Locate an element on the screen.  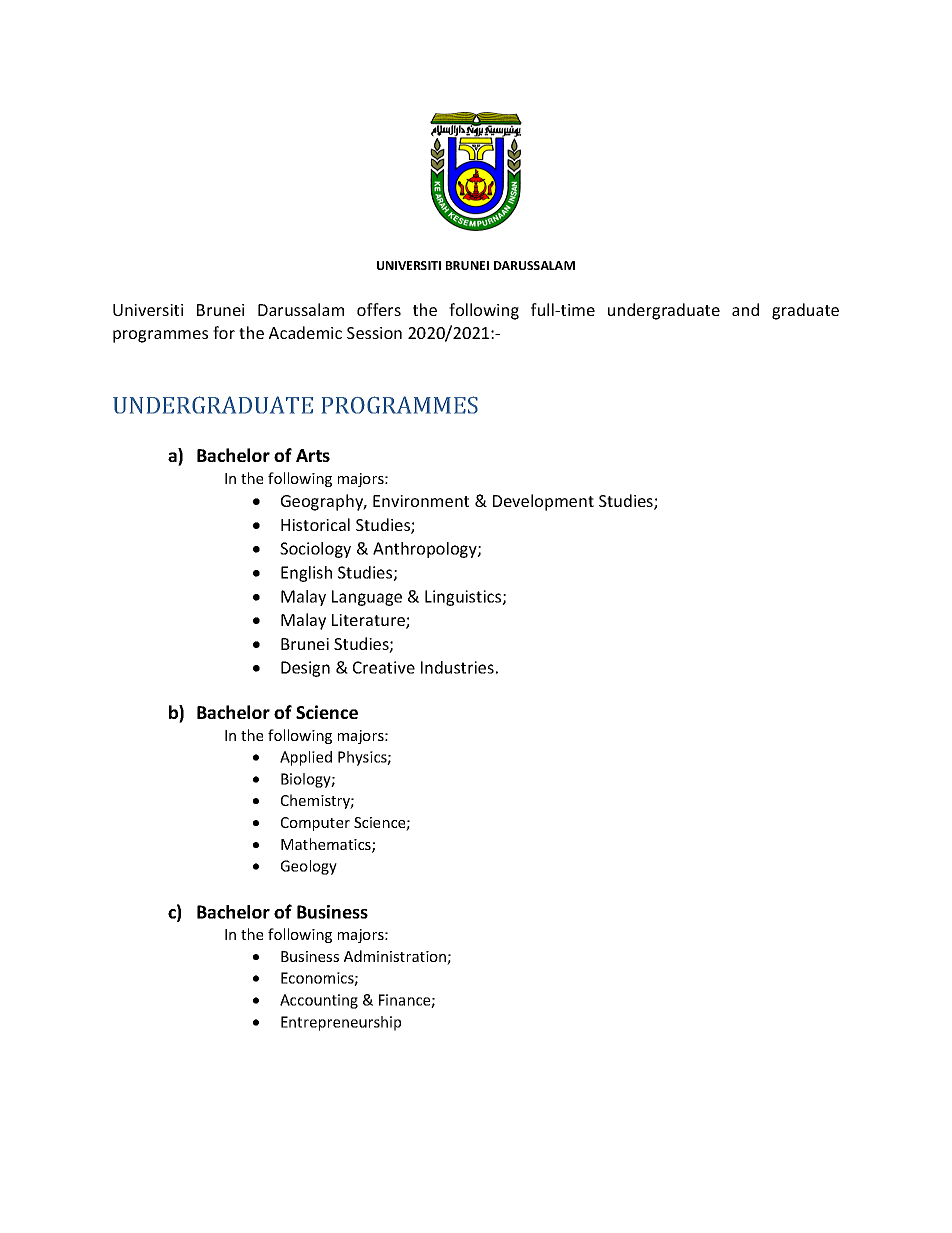
Creative is located at coordinates (384, 667).
